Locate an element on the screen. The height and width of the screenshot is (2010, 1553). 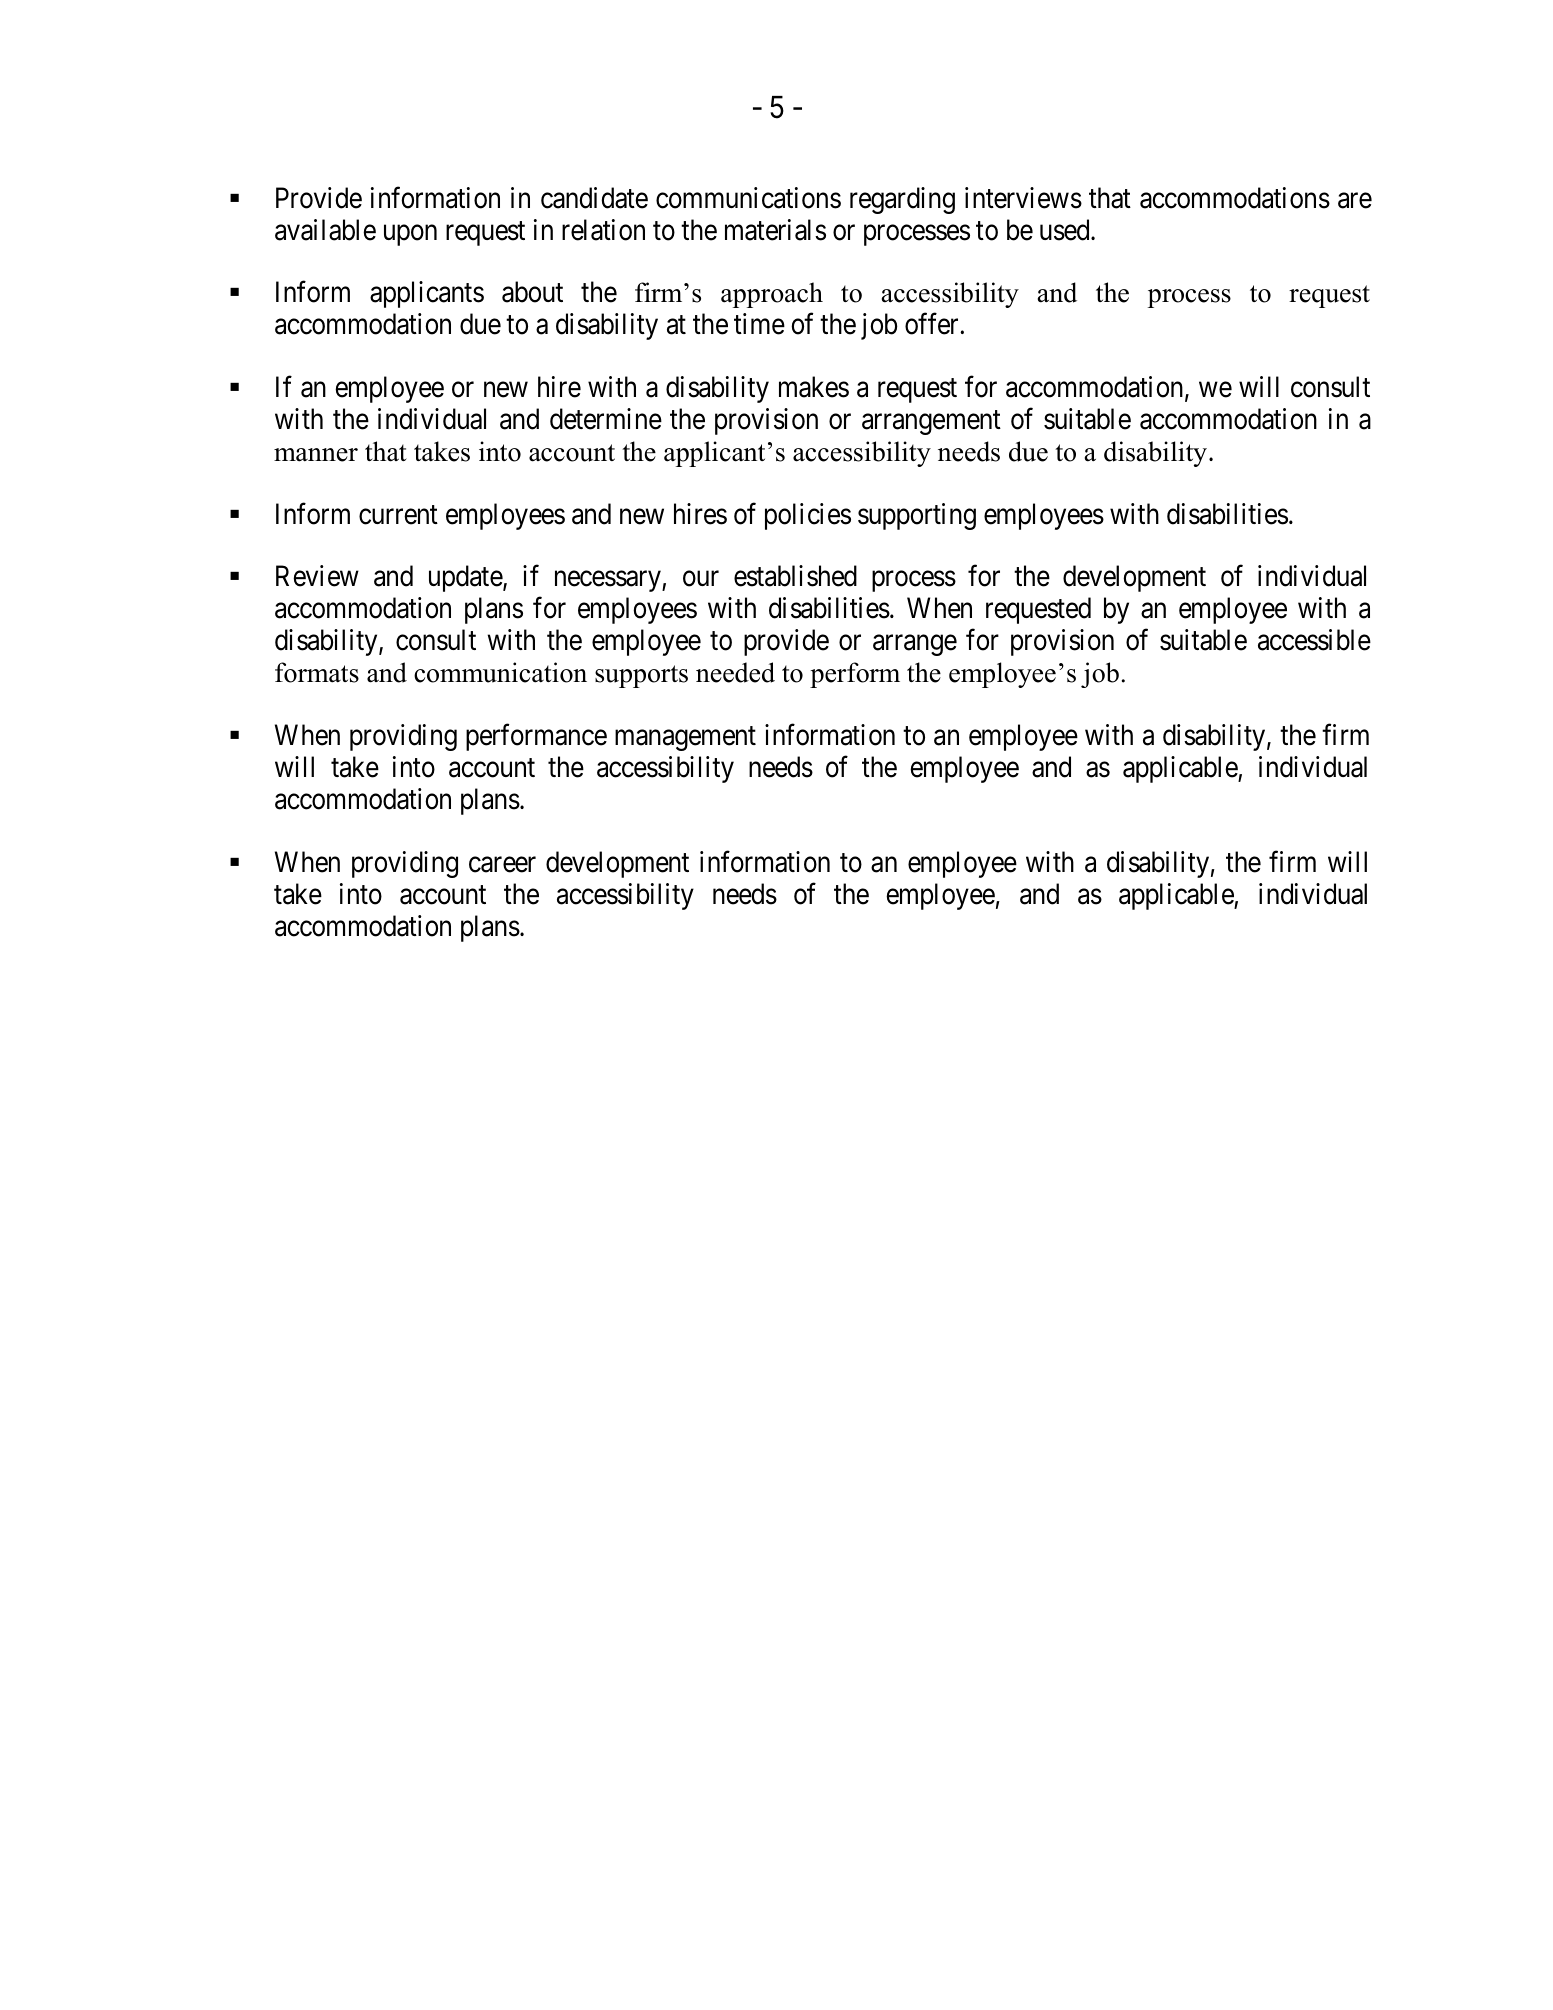
determine is located at coordinates (606, 419).
